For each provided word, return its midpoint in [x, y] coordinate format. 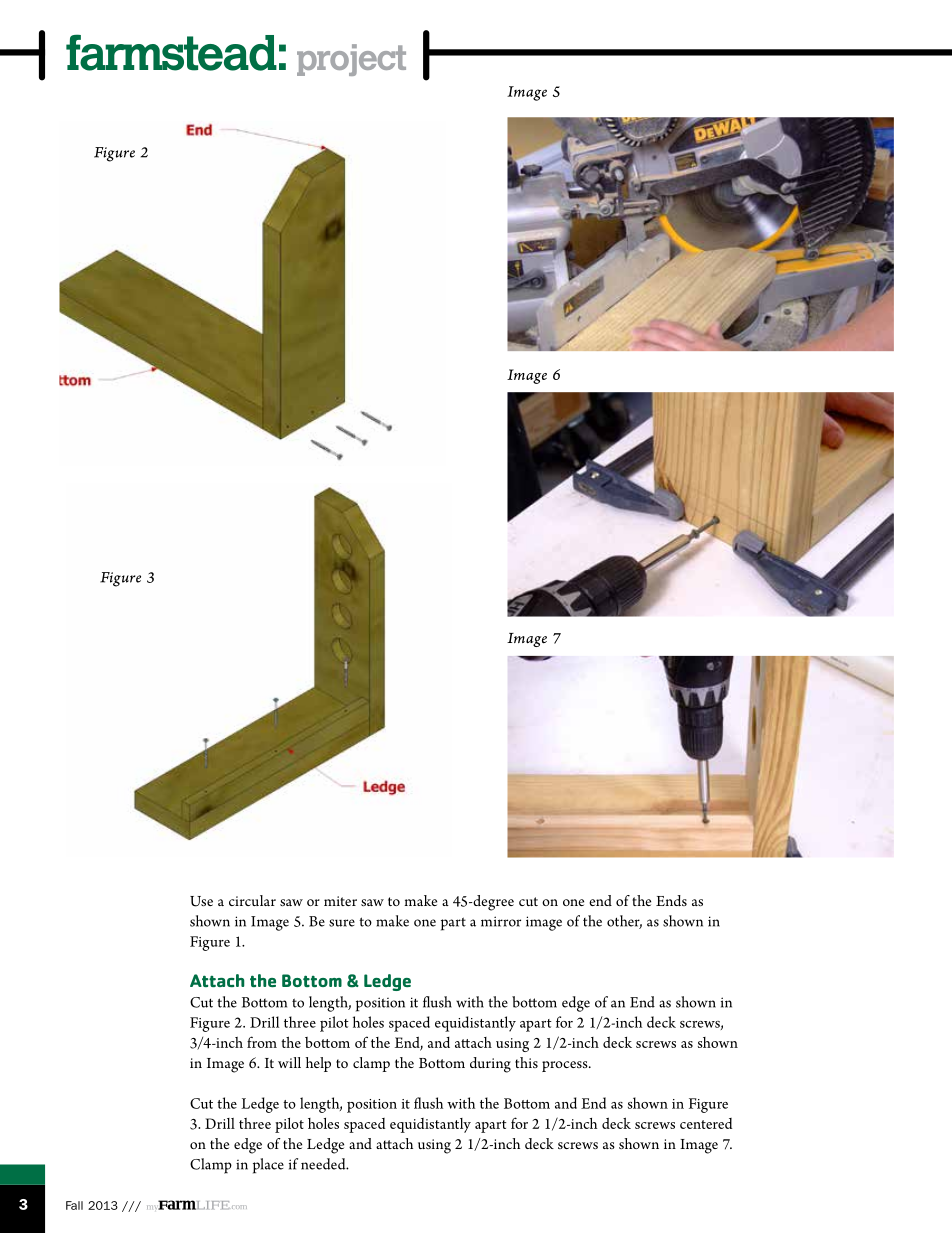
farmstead [171, 52]
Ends [671, 900]
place [268, 1166]
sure [342, 923]
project [351, 60]
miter [340, 901]
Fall [74, 1205]
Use [201, 901]
